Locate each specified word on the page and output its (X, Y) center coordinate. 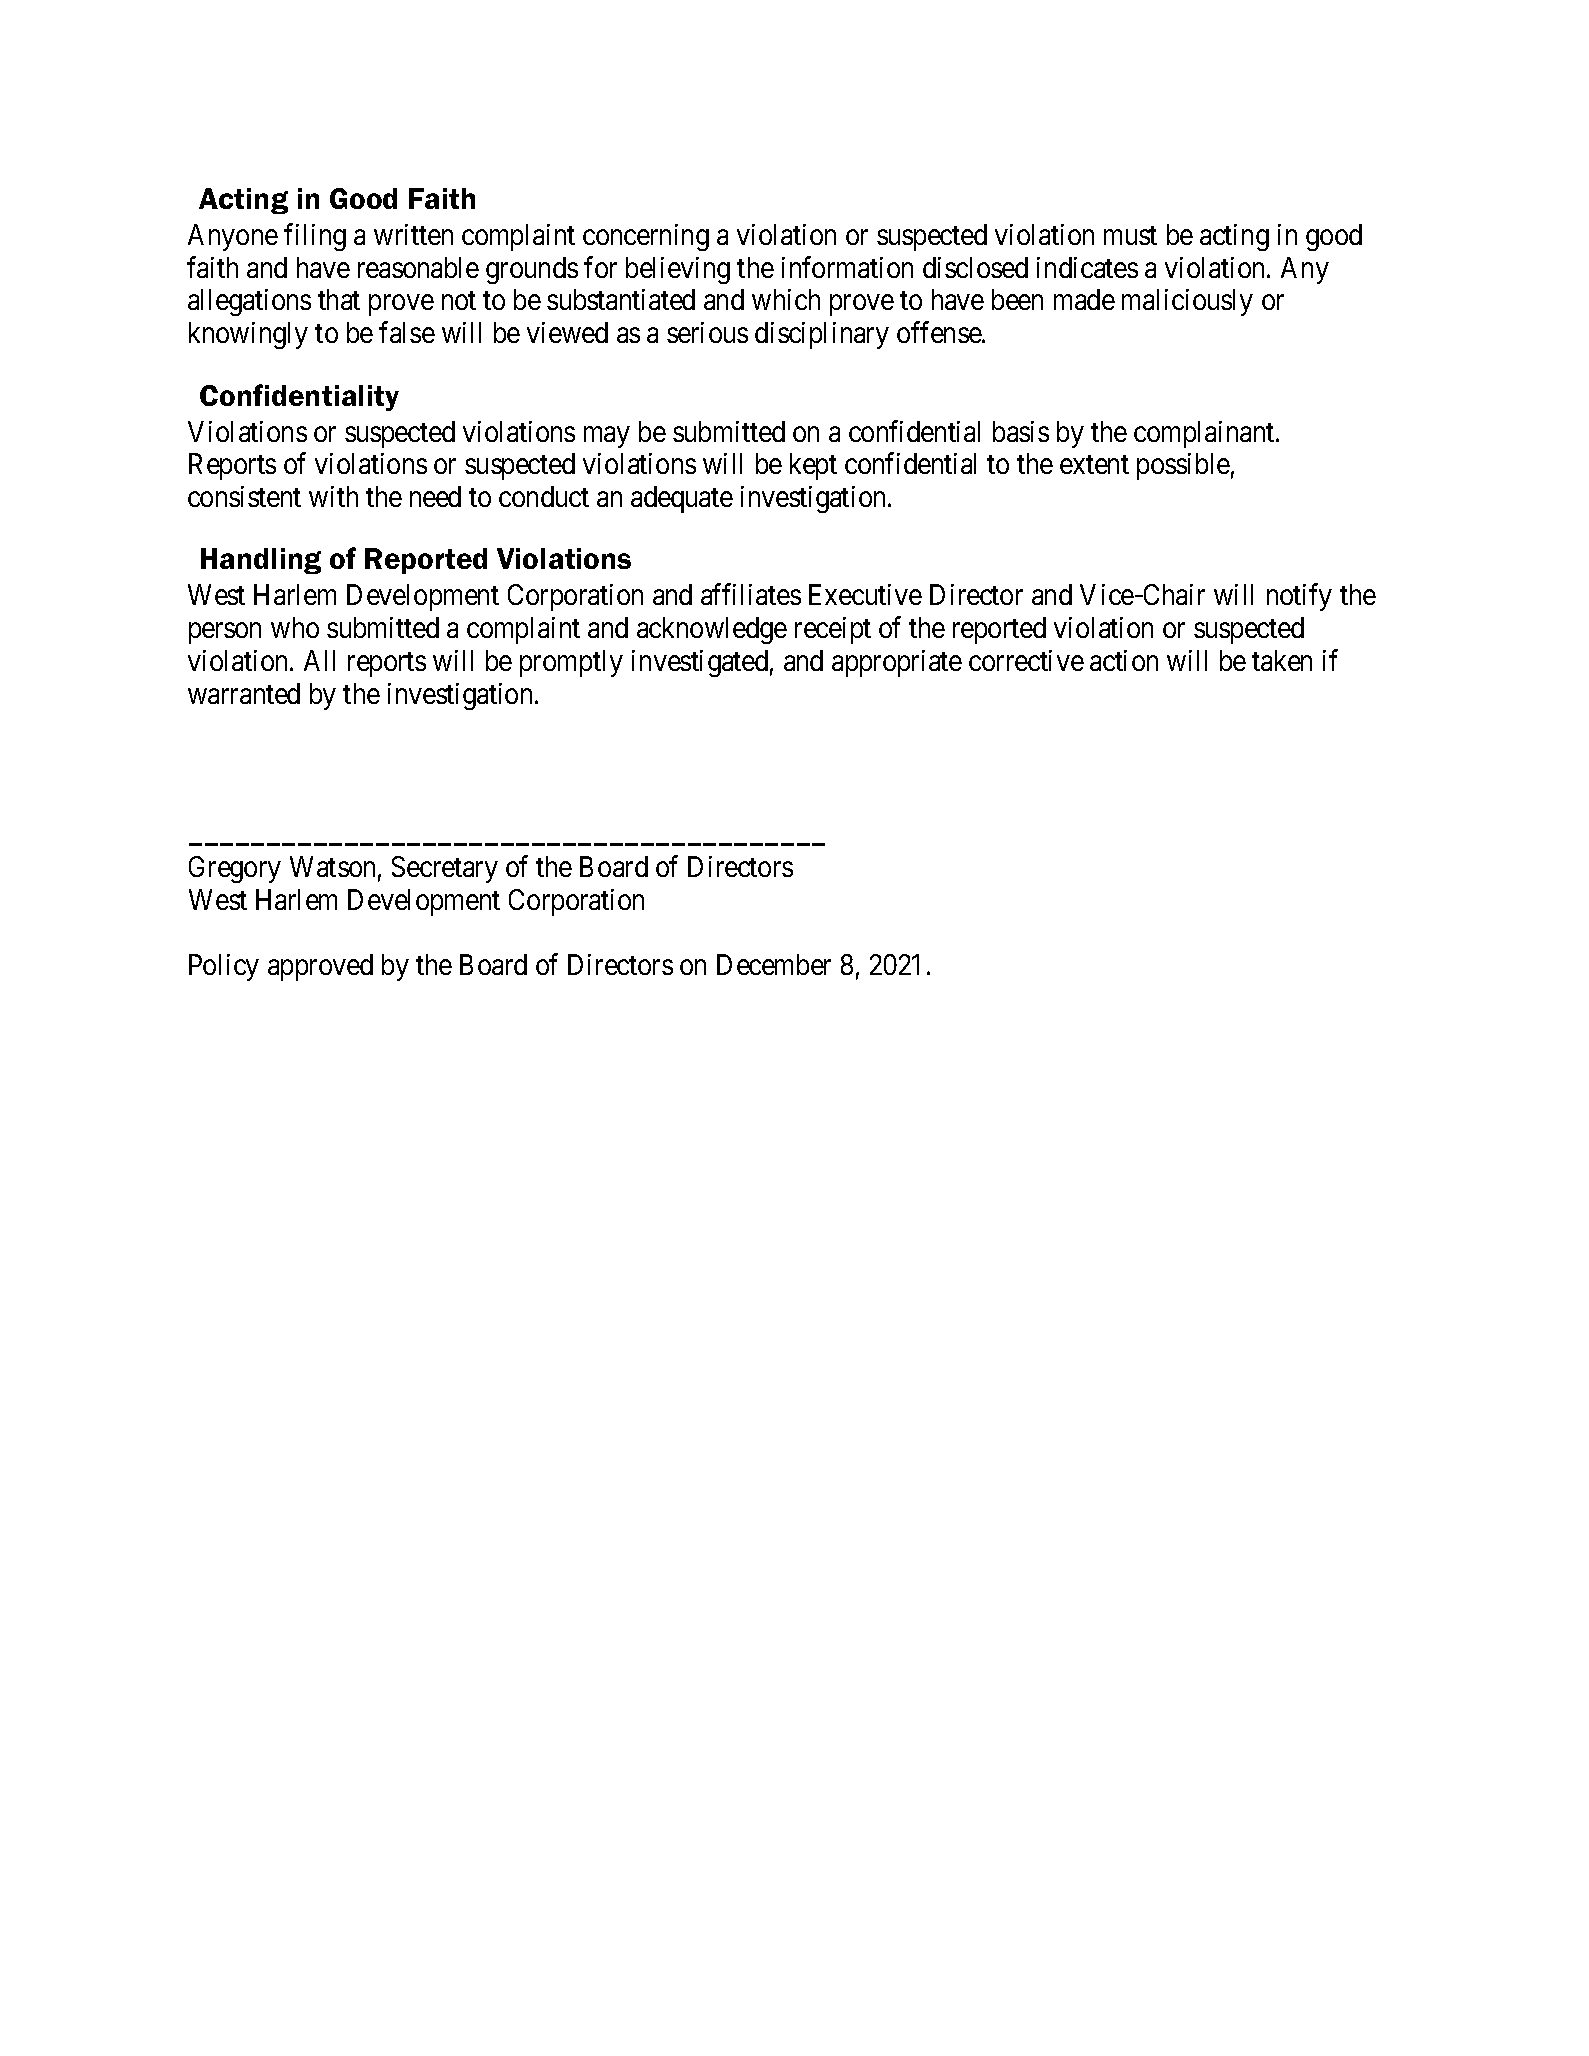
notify (1299, 597)
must (1130, 235)
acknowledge (712, 630)
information (847, 267)
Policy (224, 967)
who (295, 627)
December (774, 964)
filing (315, 237)
